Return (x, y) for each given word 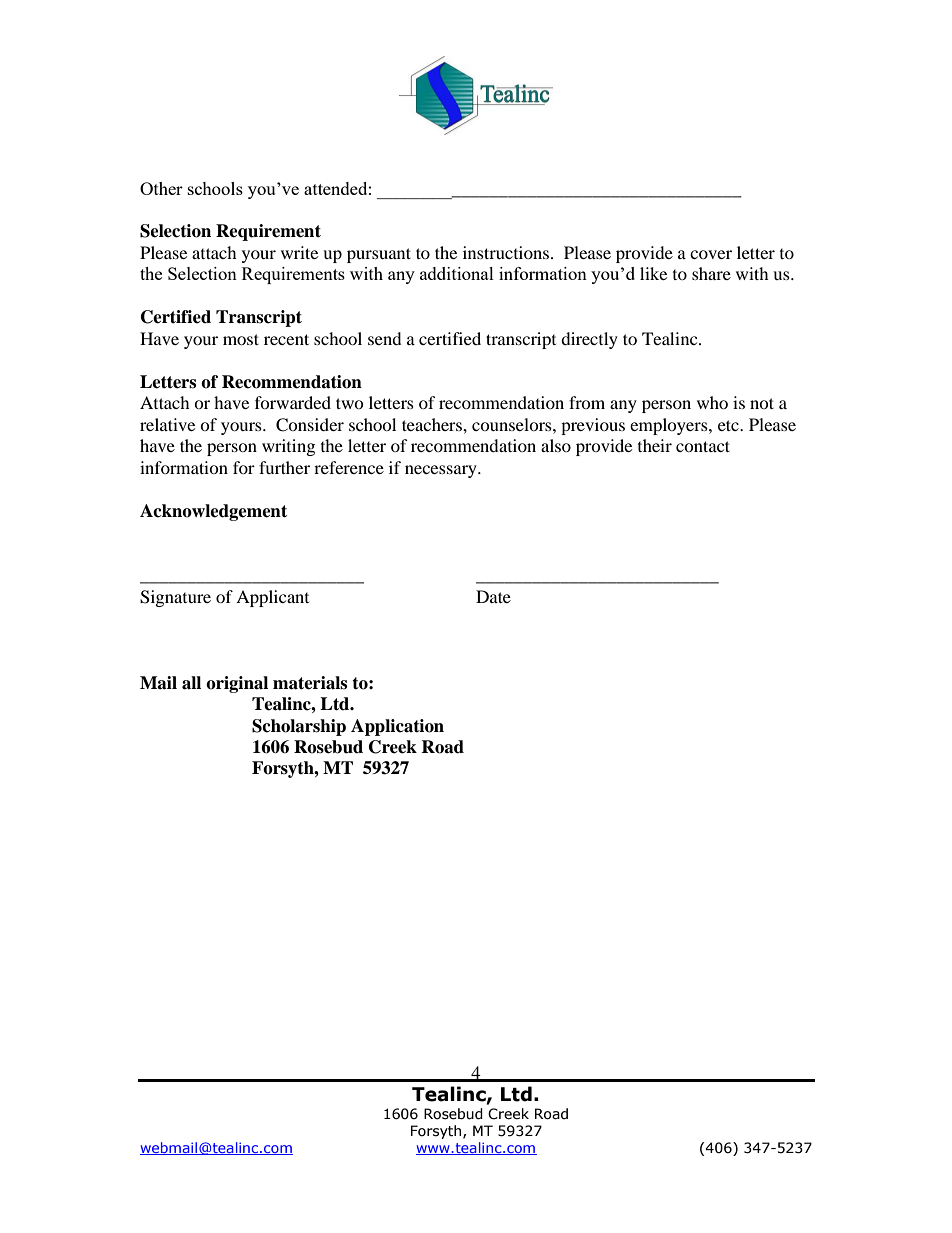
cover (711, 254)
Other (161, 188)
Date (493, 596)
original (237, 684)
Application (397, 727)
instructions (506, 252)
